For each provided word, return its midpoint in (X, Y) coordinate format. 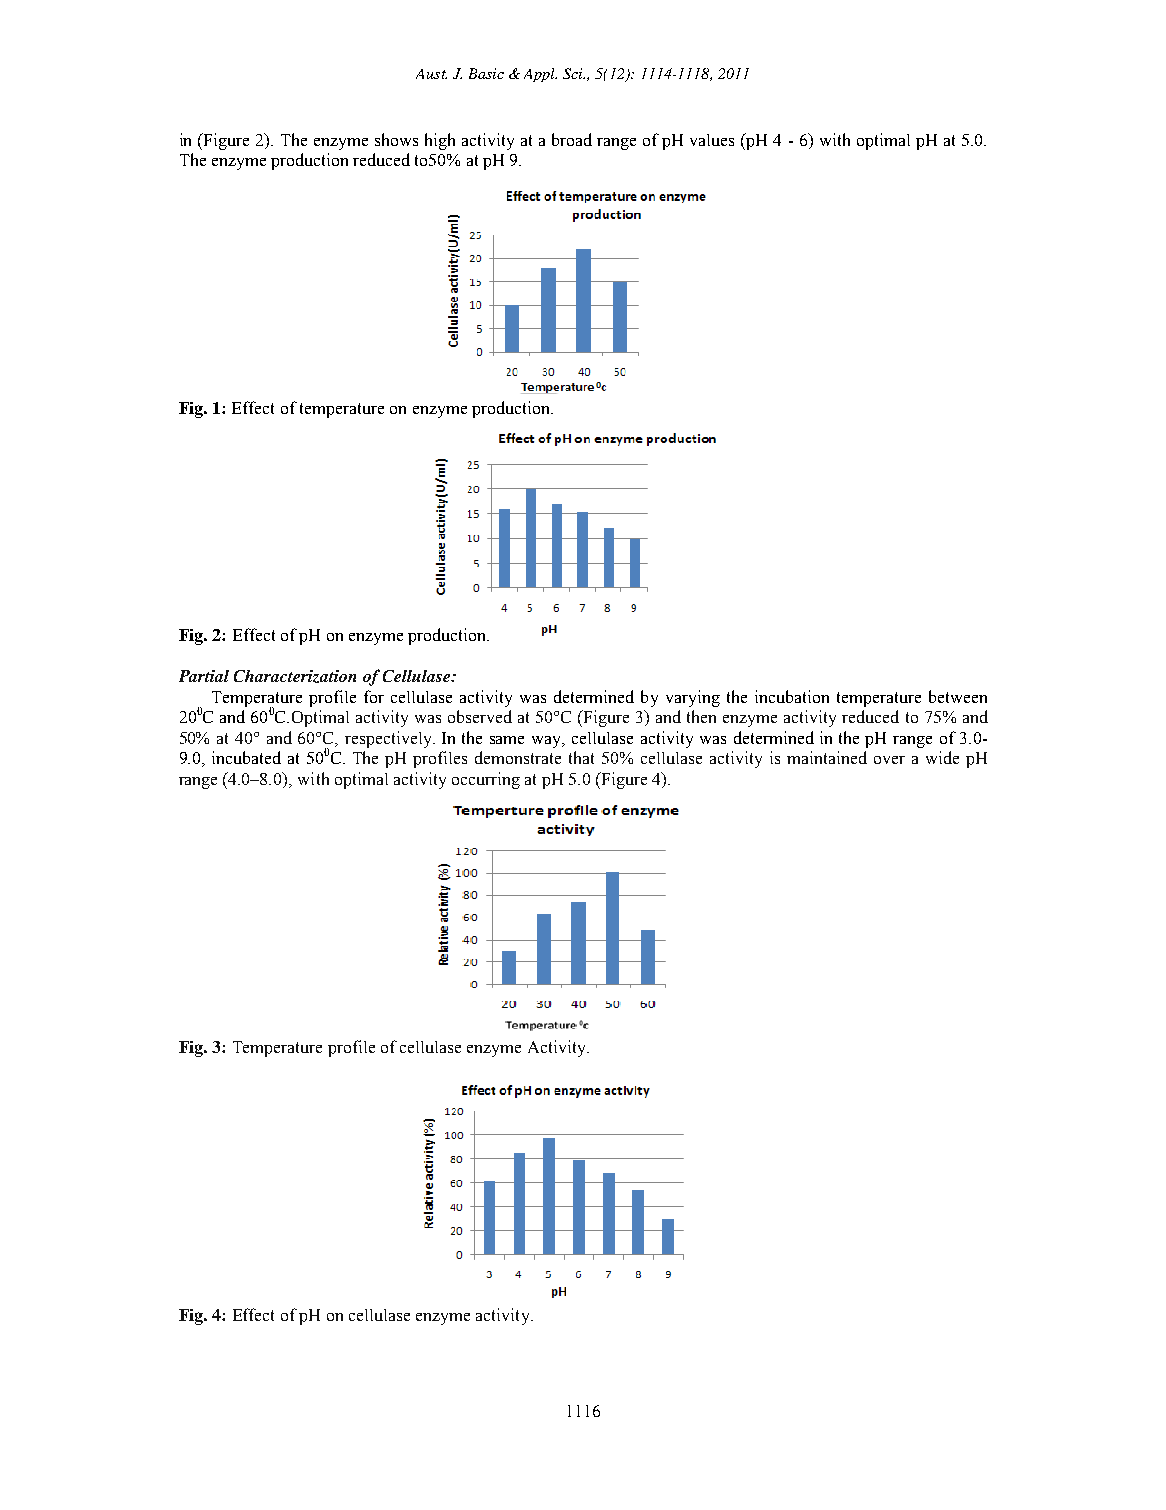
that (581, 757)
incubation (792, 696)
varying (693, 698)
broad (572, 139)
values (712, 140)
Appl (540, 75)
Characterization (295, 676)
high (440, 141)
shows (396, 139)
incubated (246, 757)
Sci (574, 73)
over (889, 760)
